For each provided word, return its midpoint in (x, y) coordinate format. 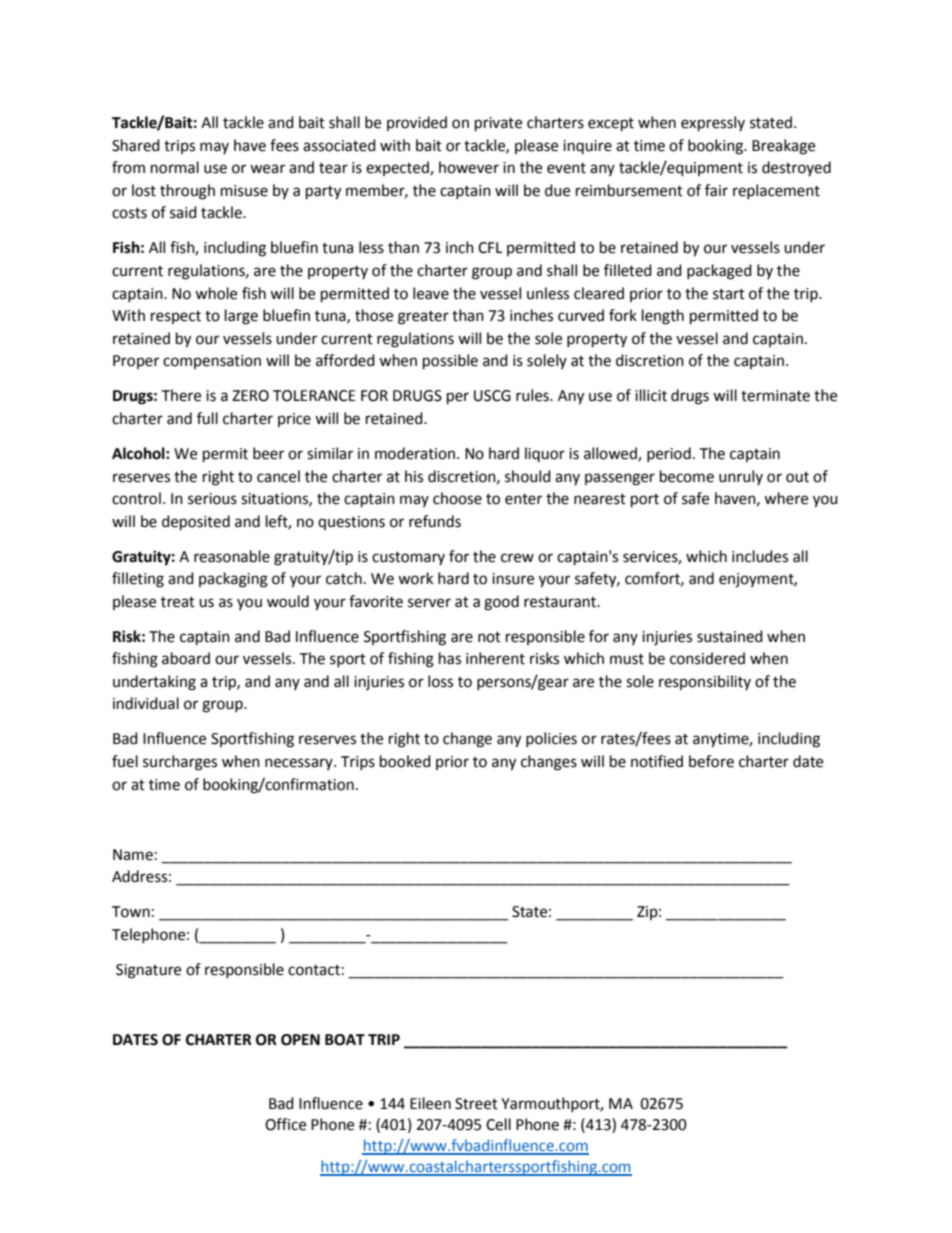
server (429, 603)
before (711, 761)
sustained (730, 636)
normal (175, 167)
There (181, 395)
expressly (713, 124)
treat (178, 602)
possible (450, 362)
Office (285, 1124)
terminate (775, 396)
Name (133, 855)
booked (405, 761)
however (469, 167)
